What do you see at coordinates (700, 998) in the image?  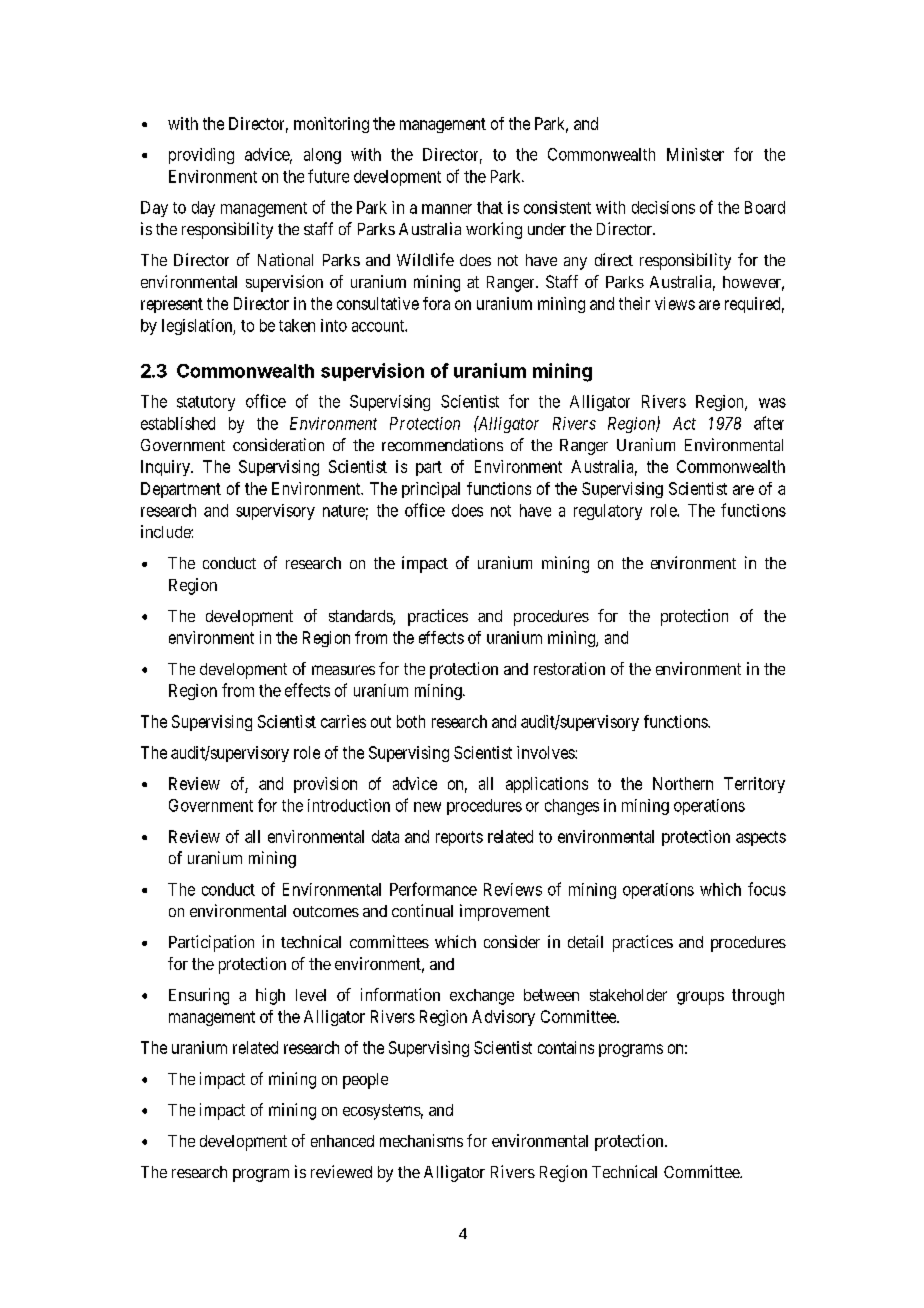 I see `groups` at bounding box center [700, 998].
